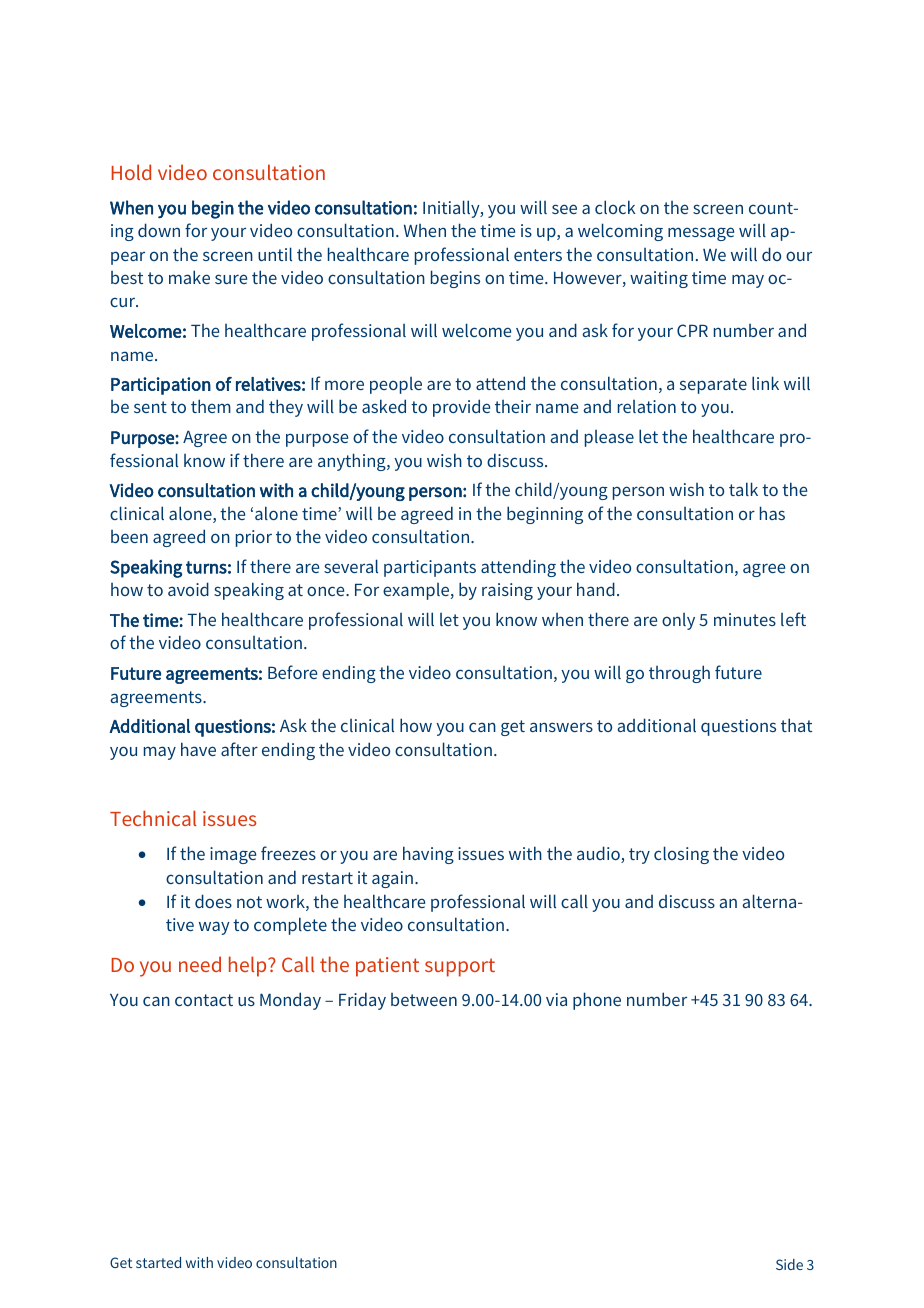 Image resolution: width=924 pixels, height=1308 pixels. Describe the element at coordinates (198, 749) in the screenshot. I see `have` at that location.
